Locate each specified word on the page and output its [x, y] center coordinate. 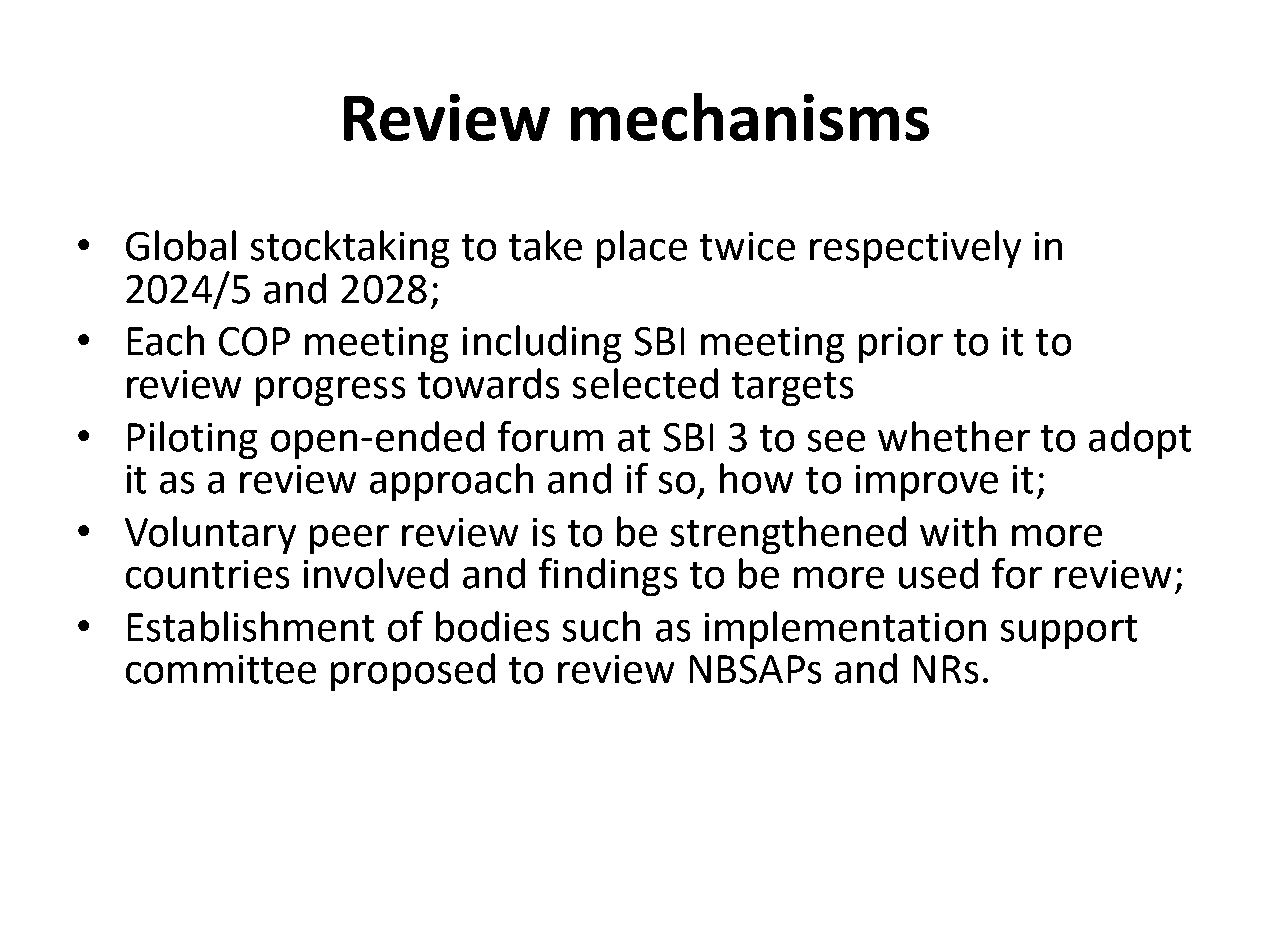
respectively [915, 249]
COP [254, 341]
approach [451, 482]
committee [221, 669]
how [756, 478]
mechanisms [750, 117]
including [542, 344]
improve [927, 483]
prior [901, 345]
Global [181, 245]
